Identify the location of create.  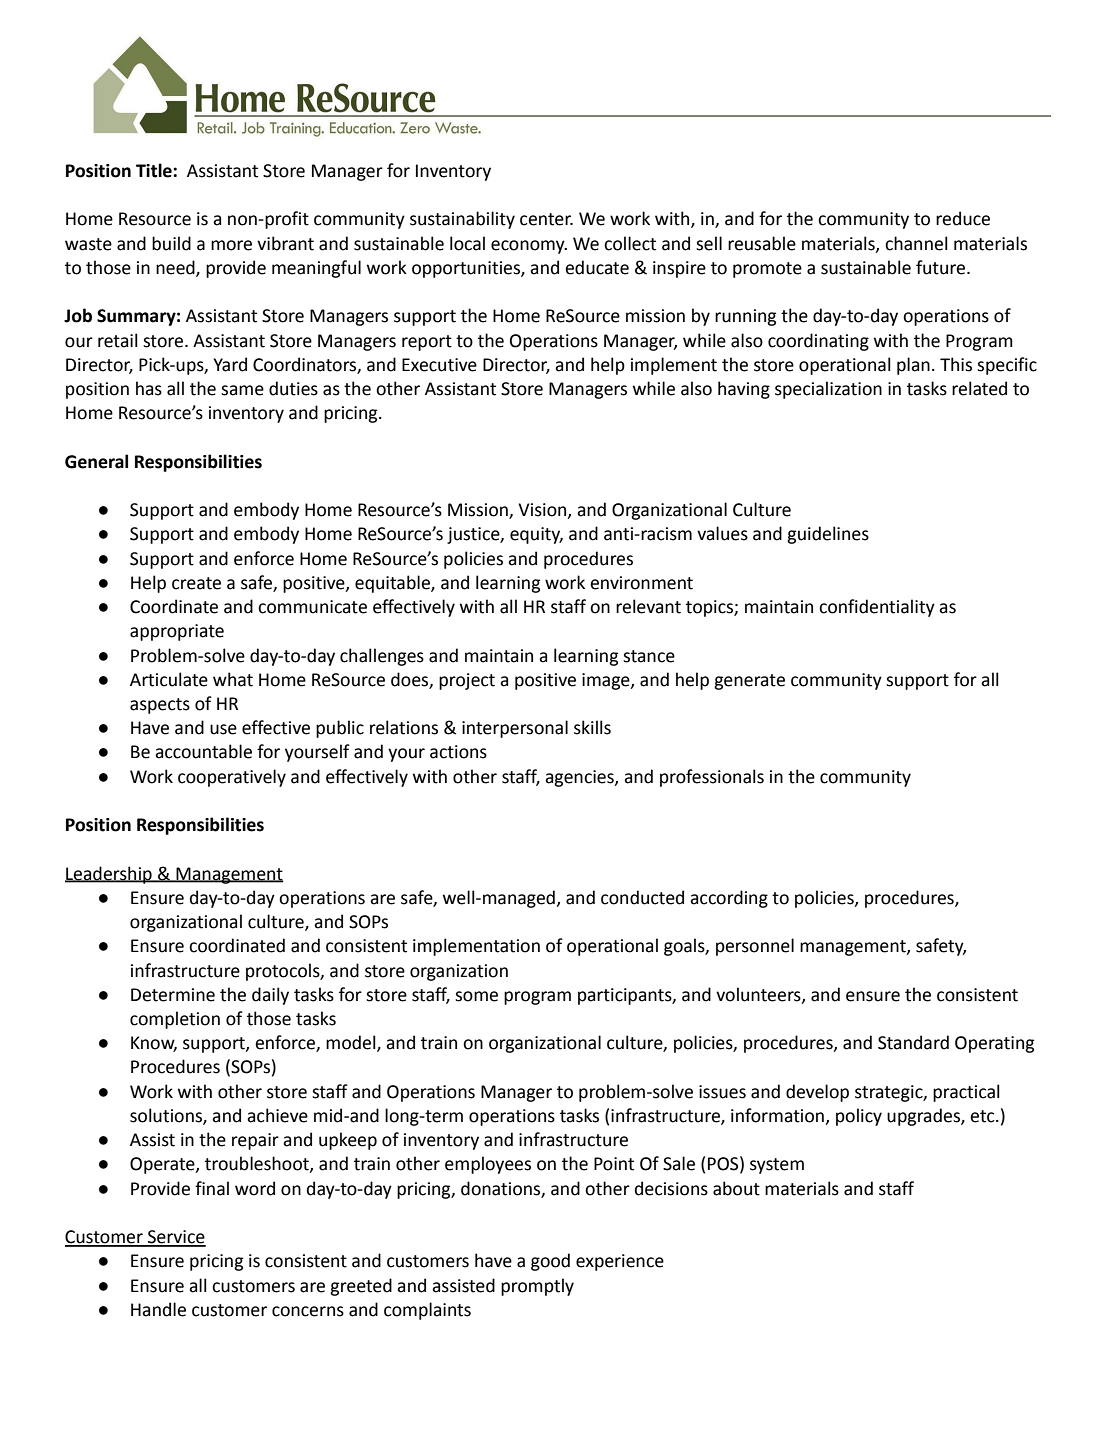
(196, 583).
